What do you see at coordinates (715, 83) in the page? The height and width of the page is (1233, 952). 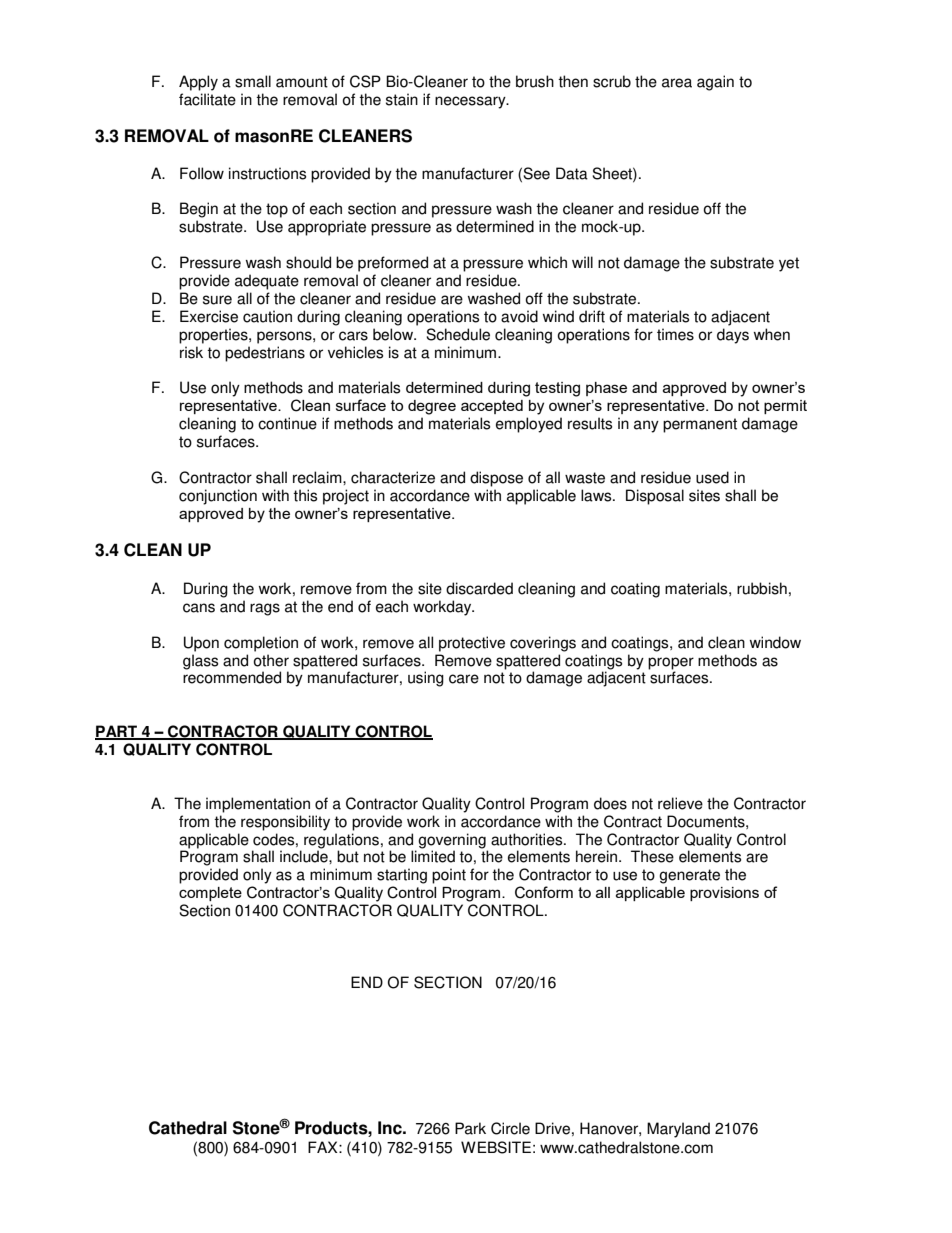 I see `again` at bounding box center [715, 83].
